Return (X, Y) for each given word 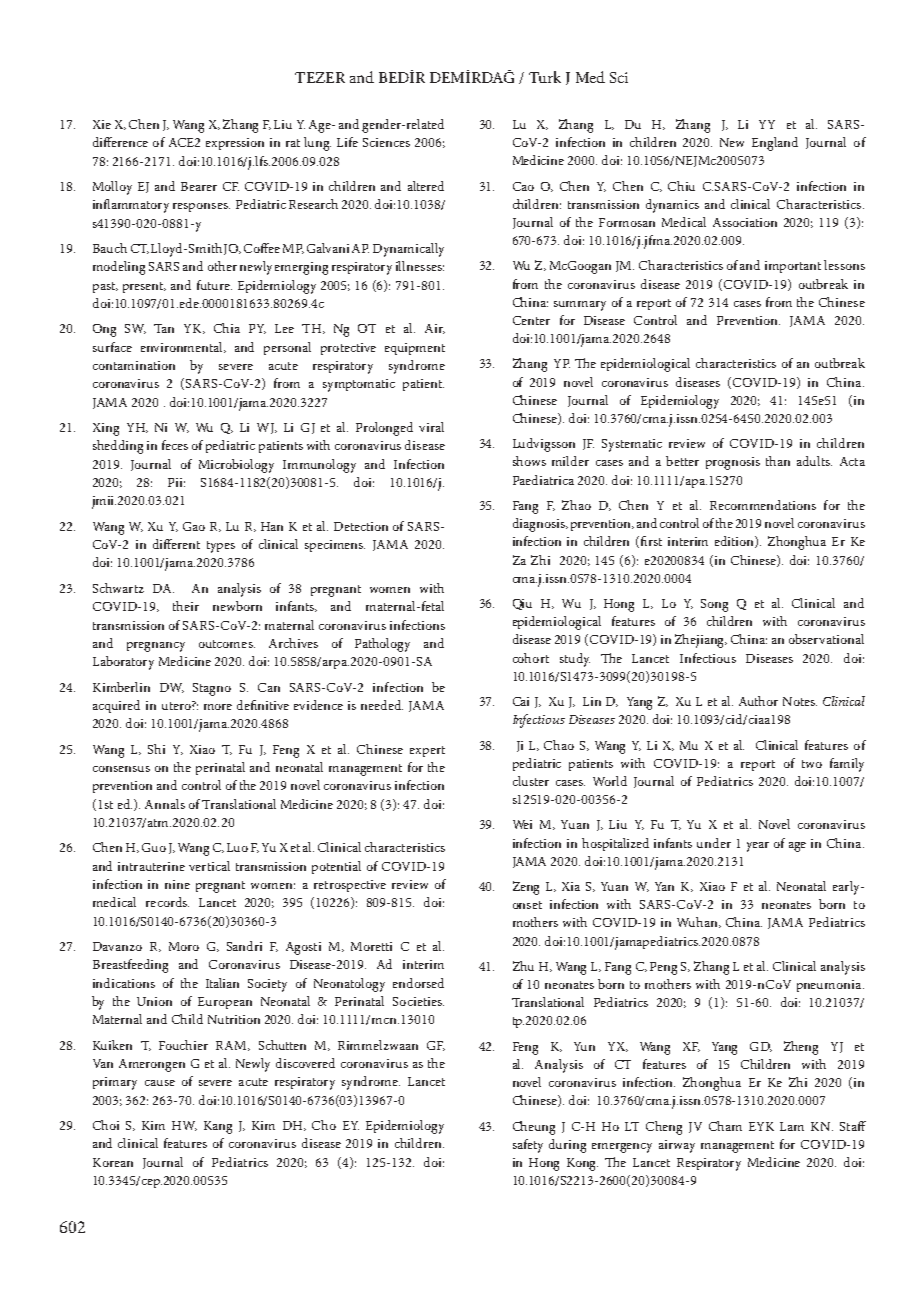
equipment (415, 349)
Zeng (526, 888)
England (775, 144)
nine (177, 884)
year (758, 847)
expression (235, 144)
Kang (218, 1127)
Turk (545, 77)
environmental (183, 347)
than (778, 461)
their (186, 606)
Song (714, 605)
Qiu (522, 604)
